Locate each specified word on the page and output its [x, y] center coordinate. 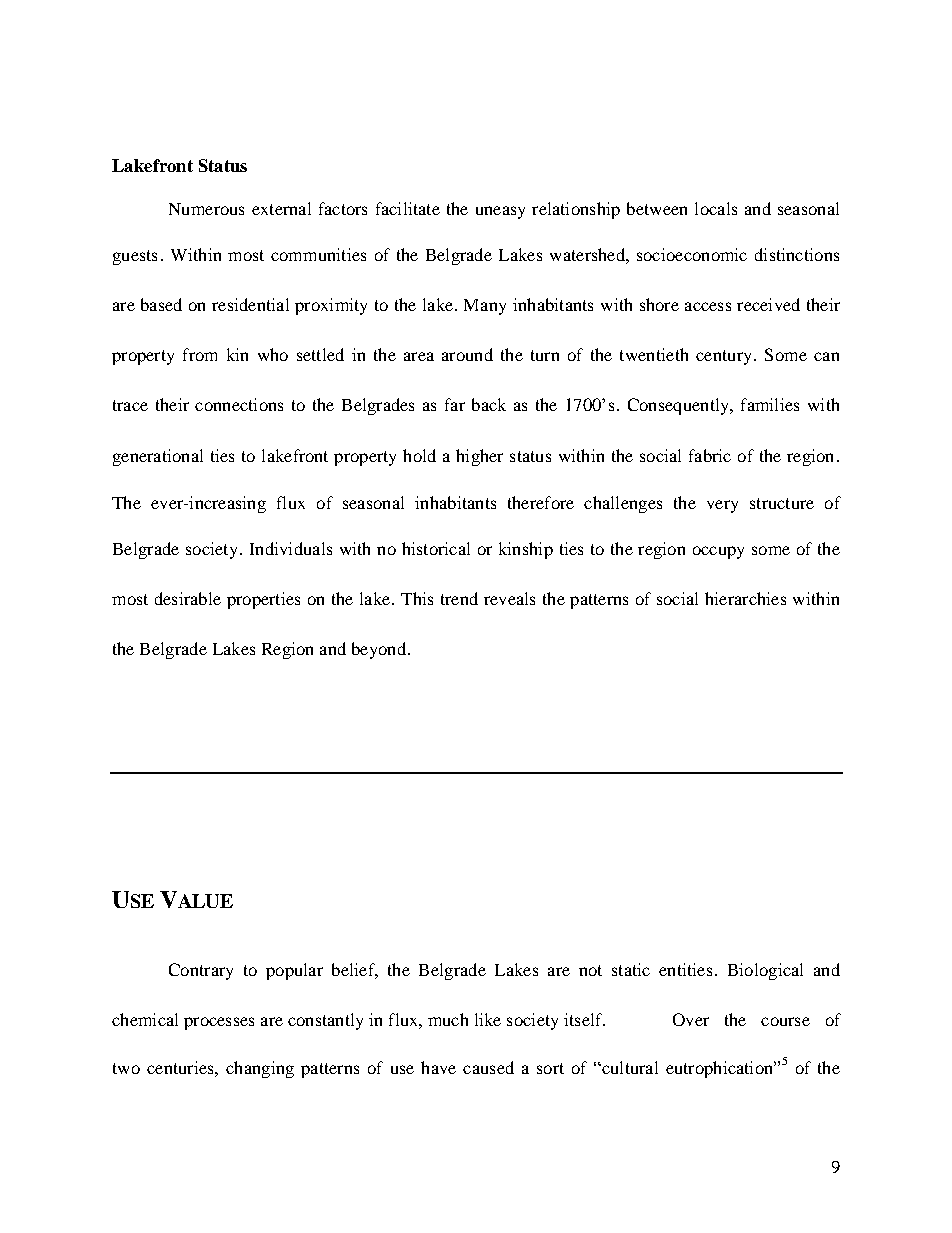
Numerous [206, 209]
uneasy [500, 212]
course [785, 1021]
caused [488, 1067]
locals [716, 208]
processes [219, 1023]
